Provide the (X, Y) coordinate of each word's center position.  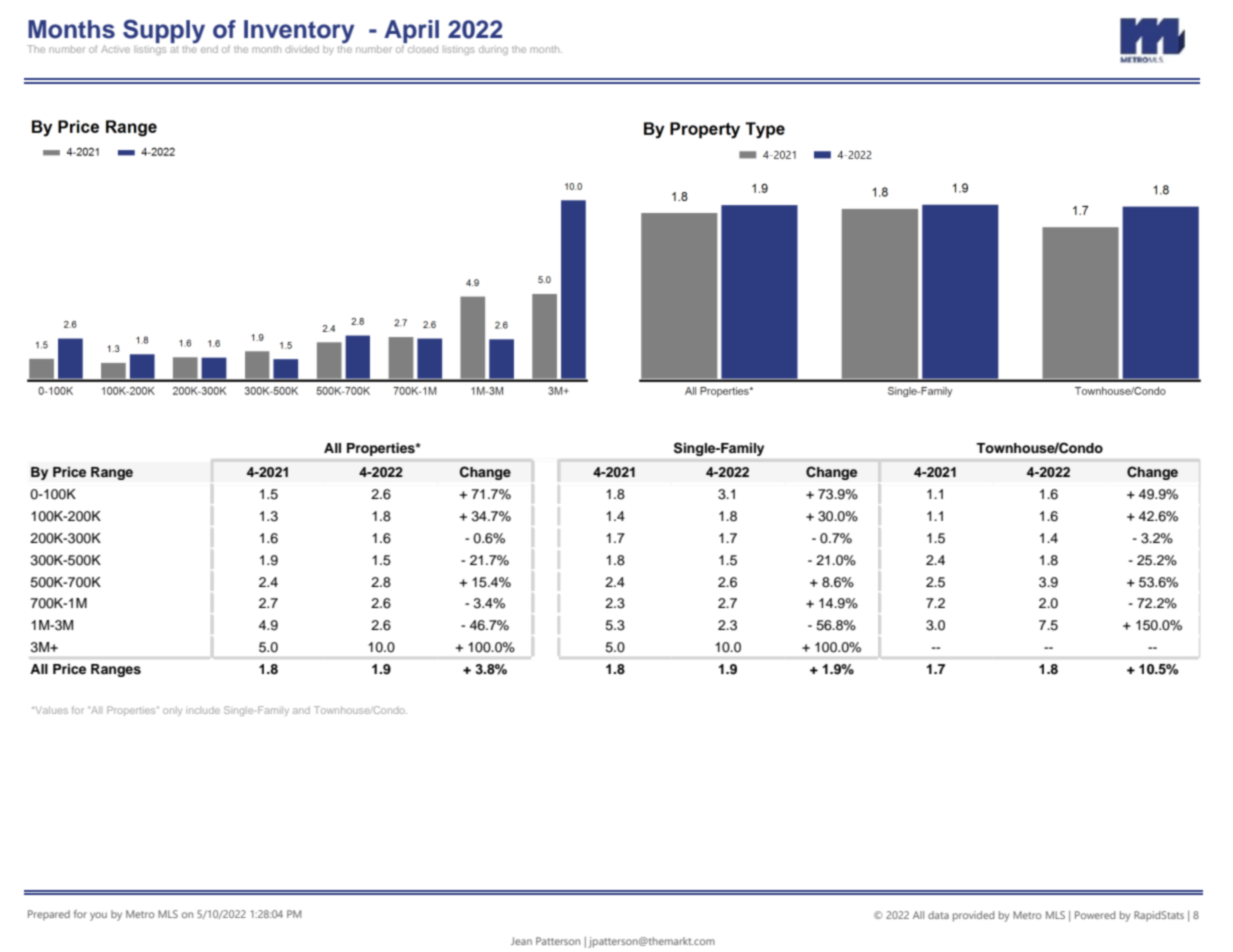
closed (423, 49)
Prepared (49, 915)
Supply (164, 31)
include (203, 710)
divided (302, 49)
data (938, 915)
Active (115, 49)
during (493, 50)
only (172, 711)
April (411, 33)
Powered (1095, 915)
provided (973, 916)
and (301, 710)
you (98, 916)
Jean (521, 941)
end (209, 49)
